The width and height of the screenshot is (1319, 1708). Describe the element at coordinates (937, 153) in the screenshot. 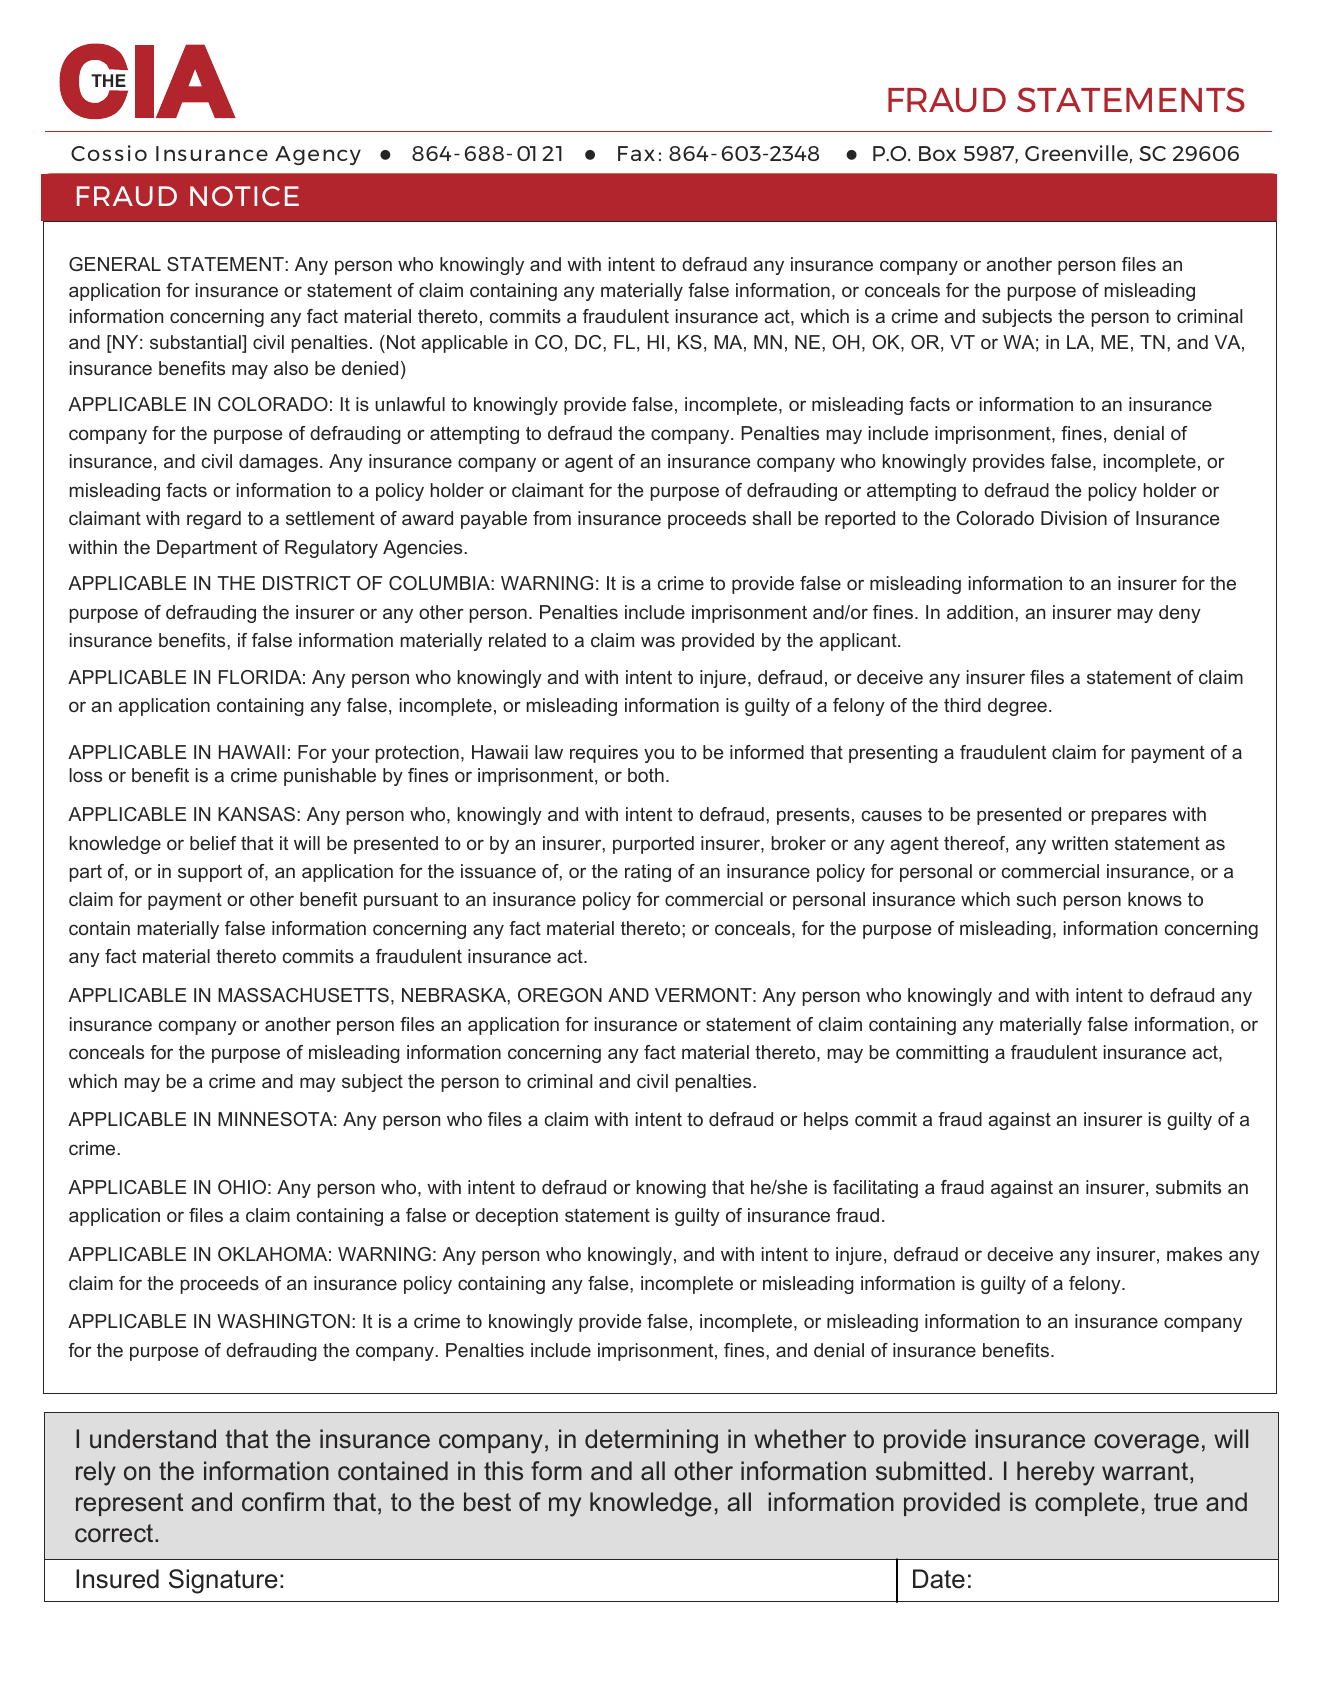

I see `Box` at that location.
